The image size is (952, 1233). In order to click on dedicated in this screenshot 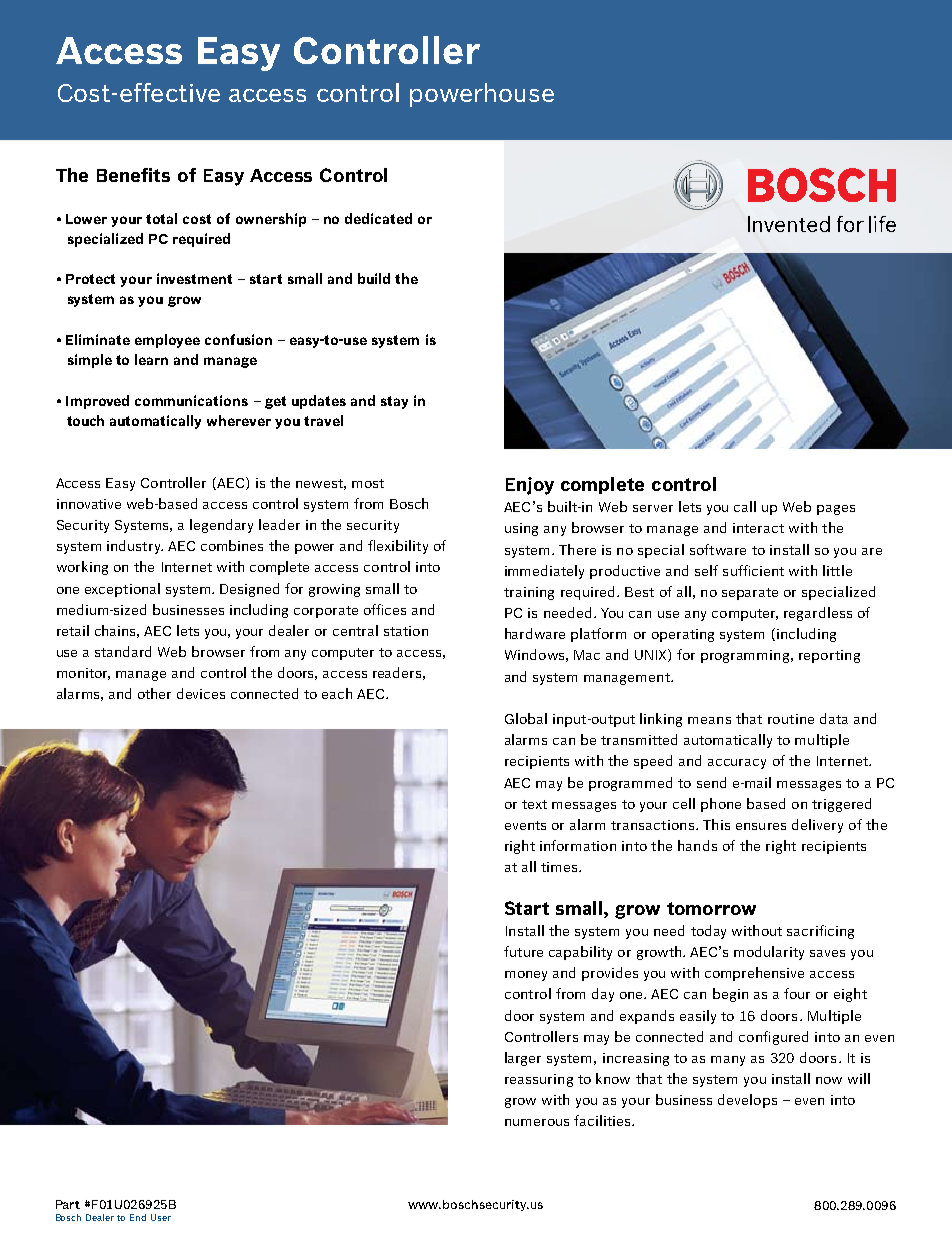, I will do `click(378, 218)`.
